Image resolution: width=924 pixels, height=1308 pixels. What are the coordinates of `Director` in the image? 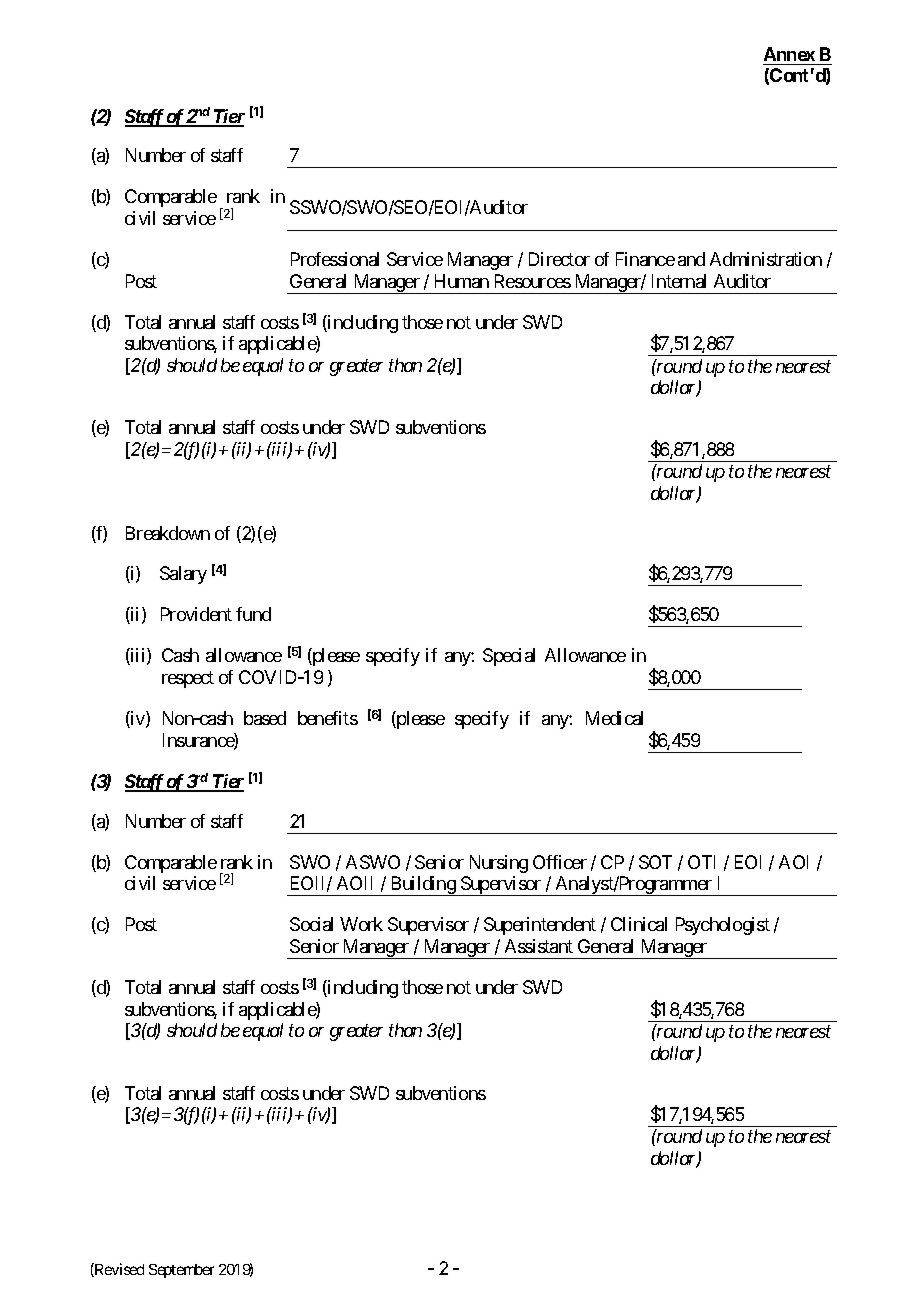 It's located at (559, 259).
